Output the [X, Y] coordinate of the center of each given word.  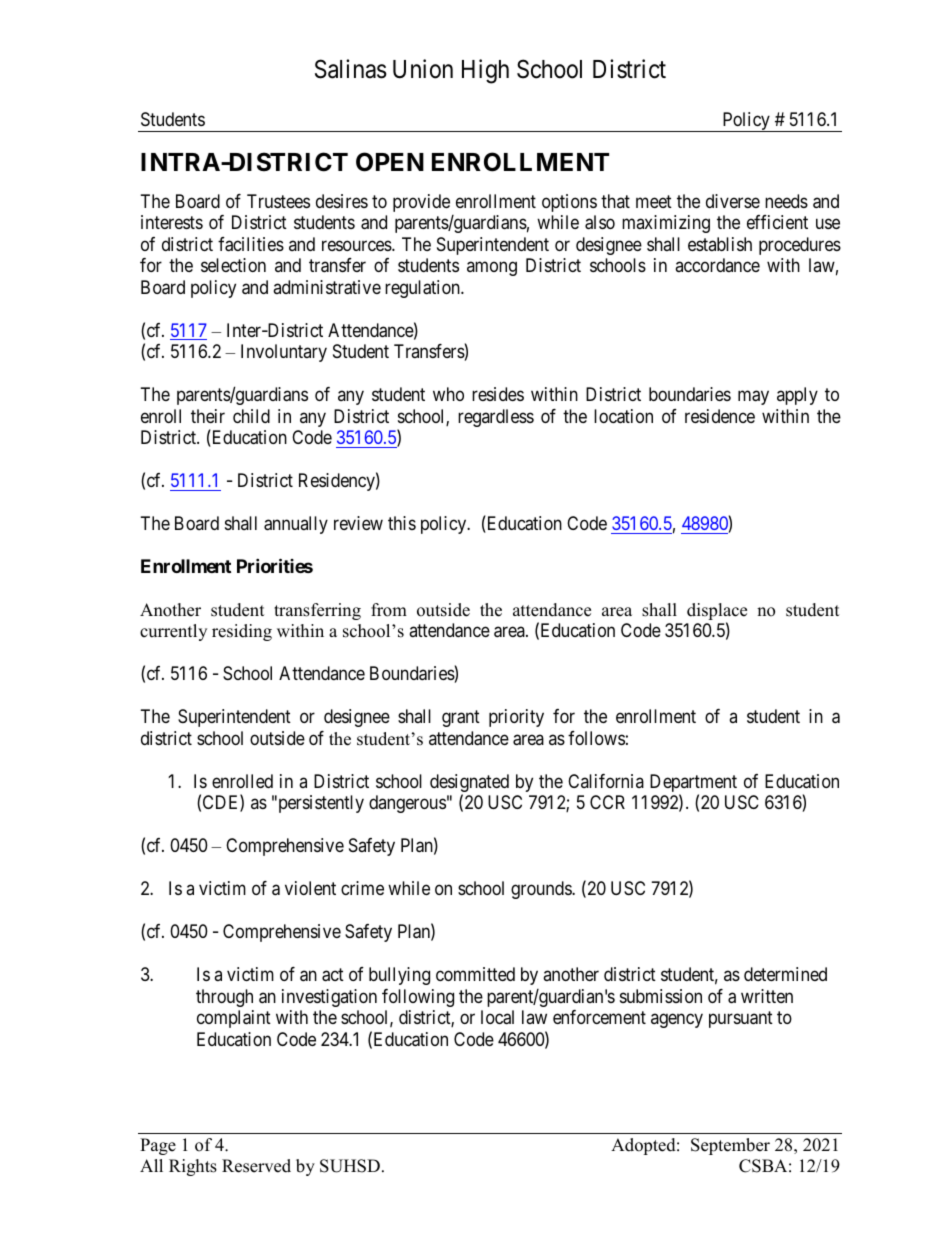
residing [242, 632]
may [753, 398]
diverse [733, 201]
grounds [542, 890]
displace [717, 613]
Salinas [351, 69]
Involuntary [284, 353]
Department [693, 784]
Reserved [256, 1166]
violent [310, 888]
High [485, 71]
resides [498, 394]
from [389, 610]
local [497, 1017]
